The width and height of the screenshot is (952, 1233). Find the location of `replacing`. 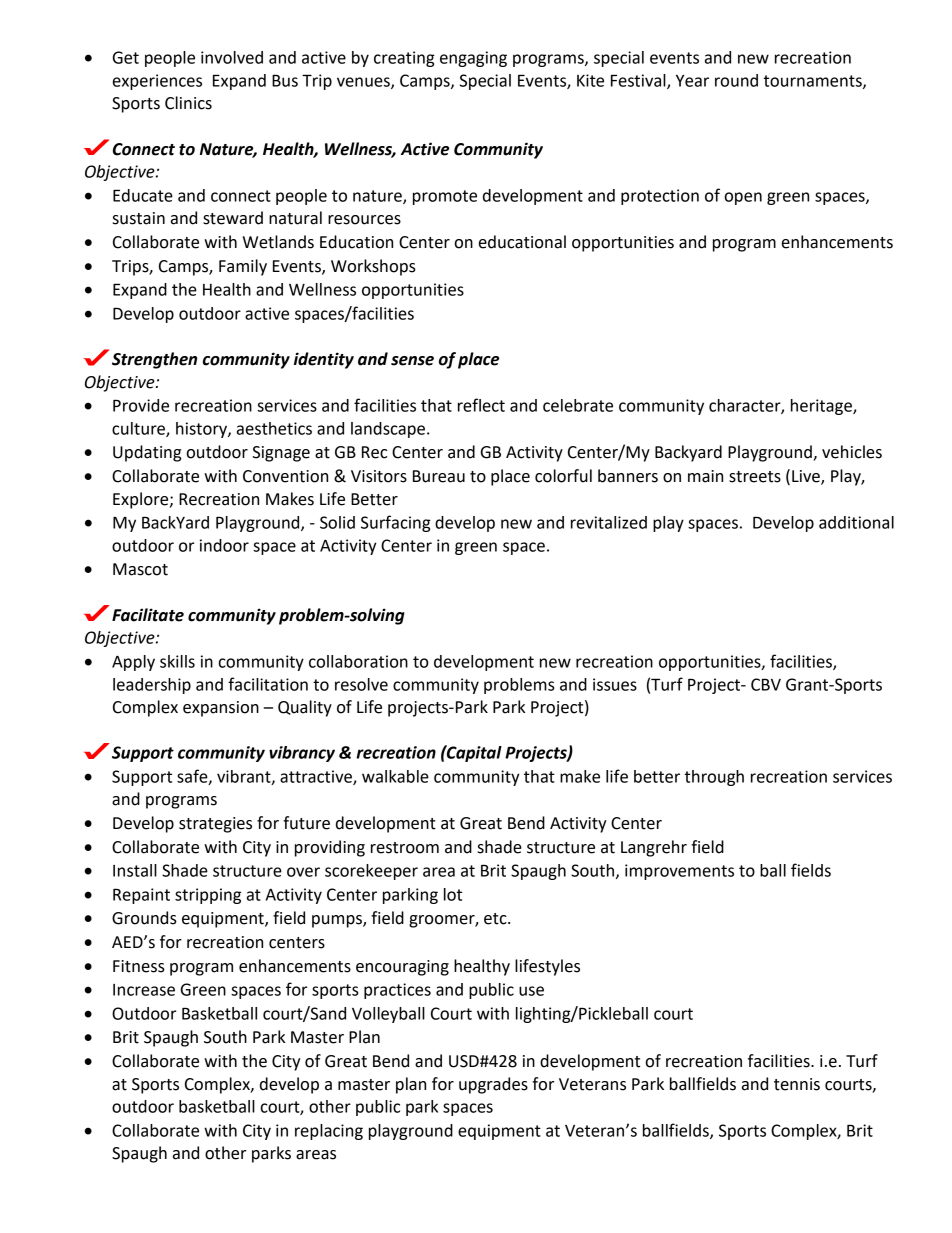

replacing is located at coordinates (329, 1132).
